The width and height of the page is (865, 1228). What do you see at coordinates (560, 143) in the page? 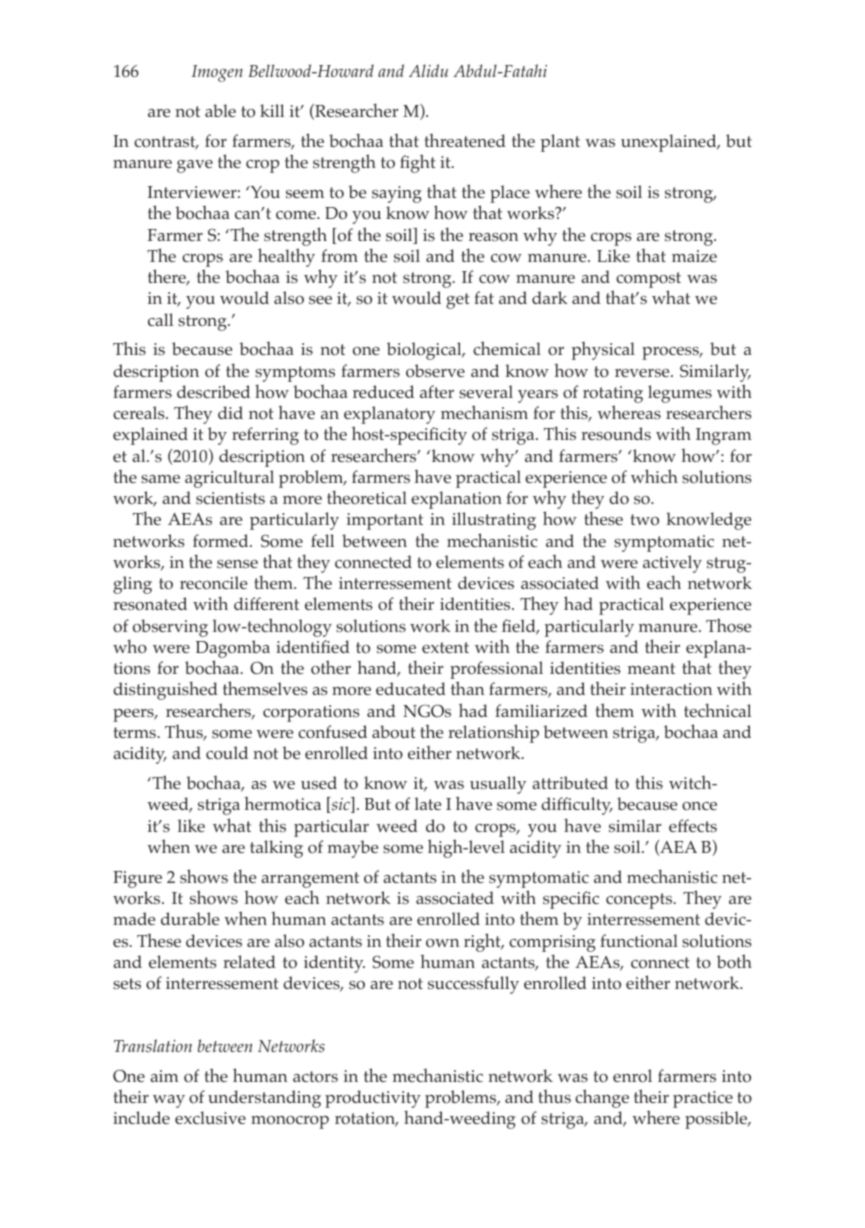
I see `plant` at bounding box center [560, 143].
